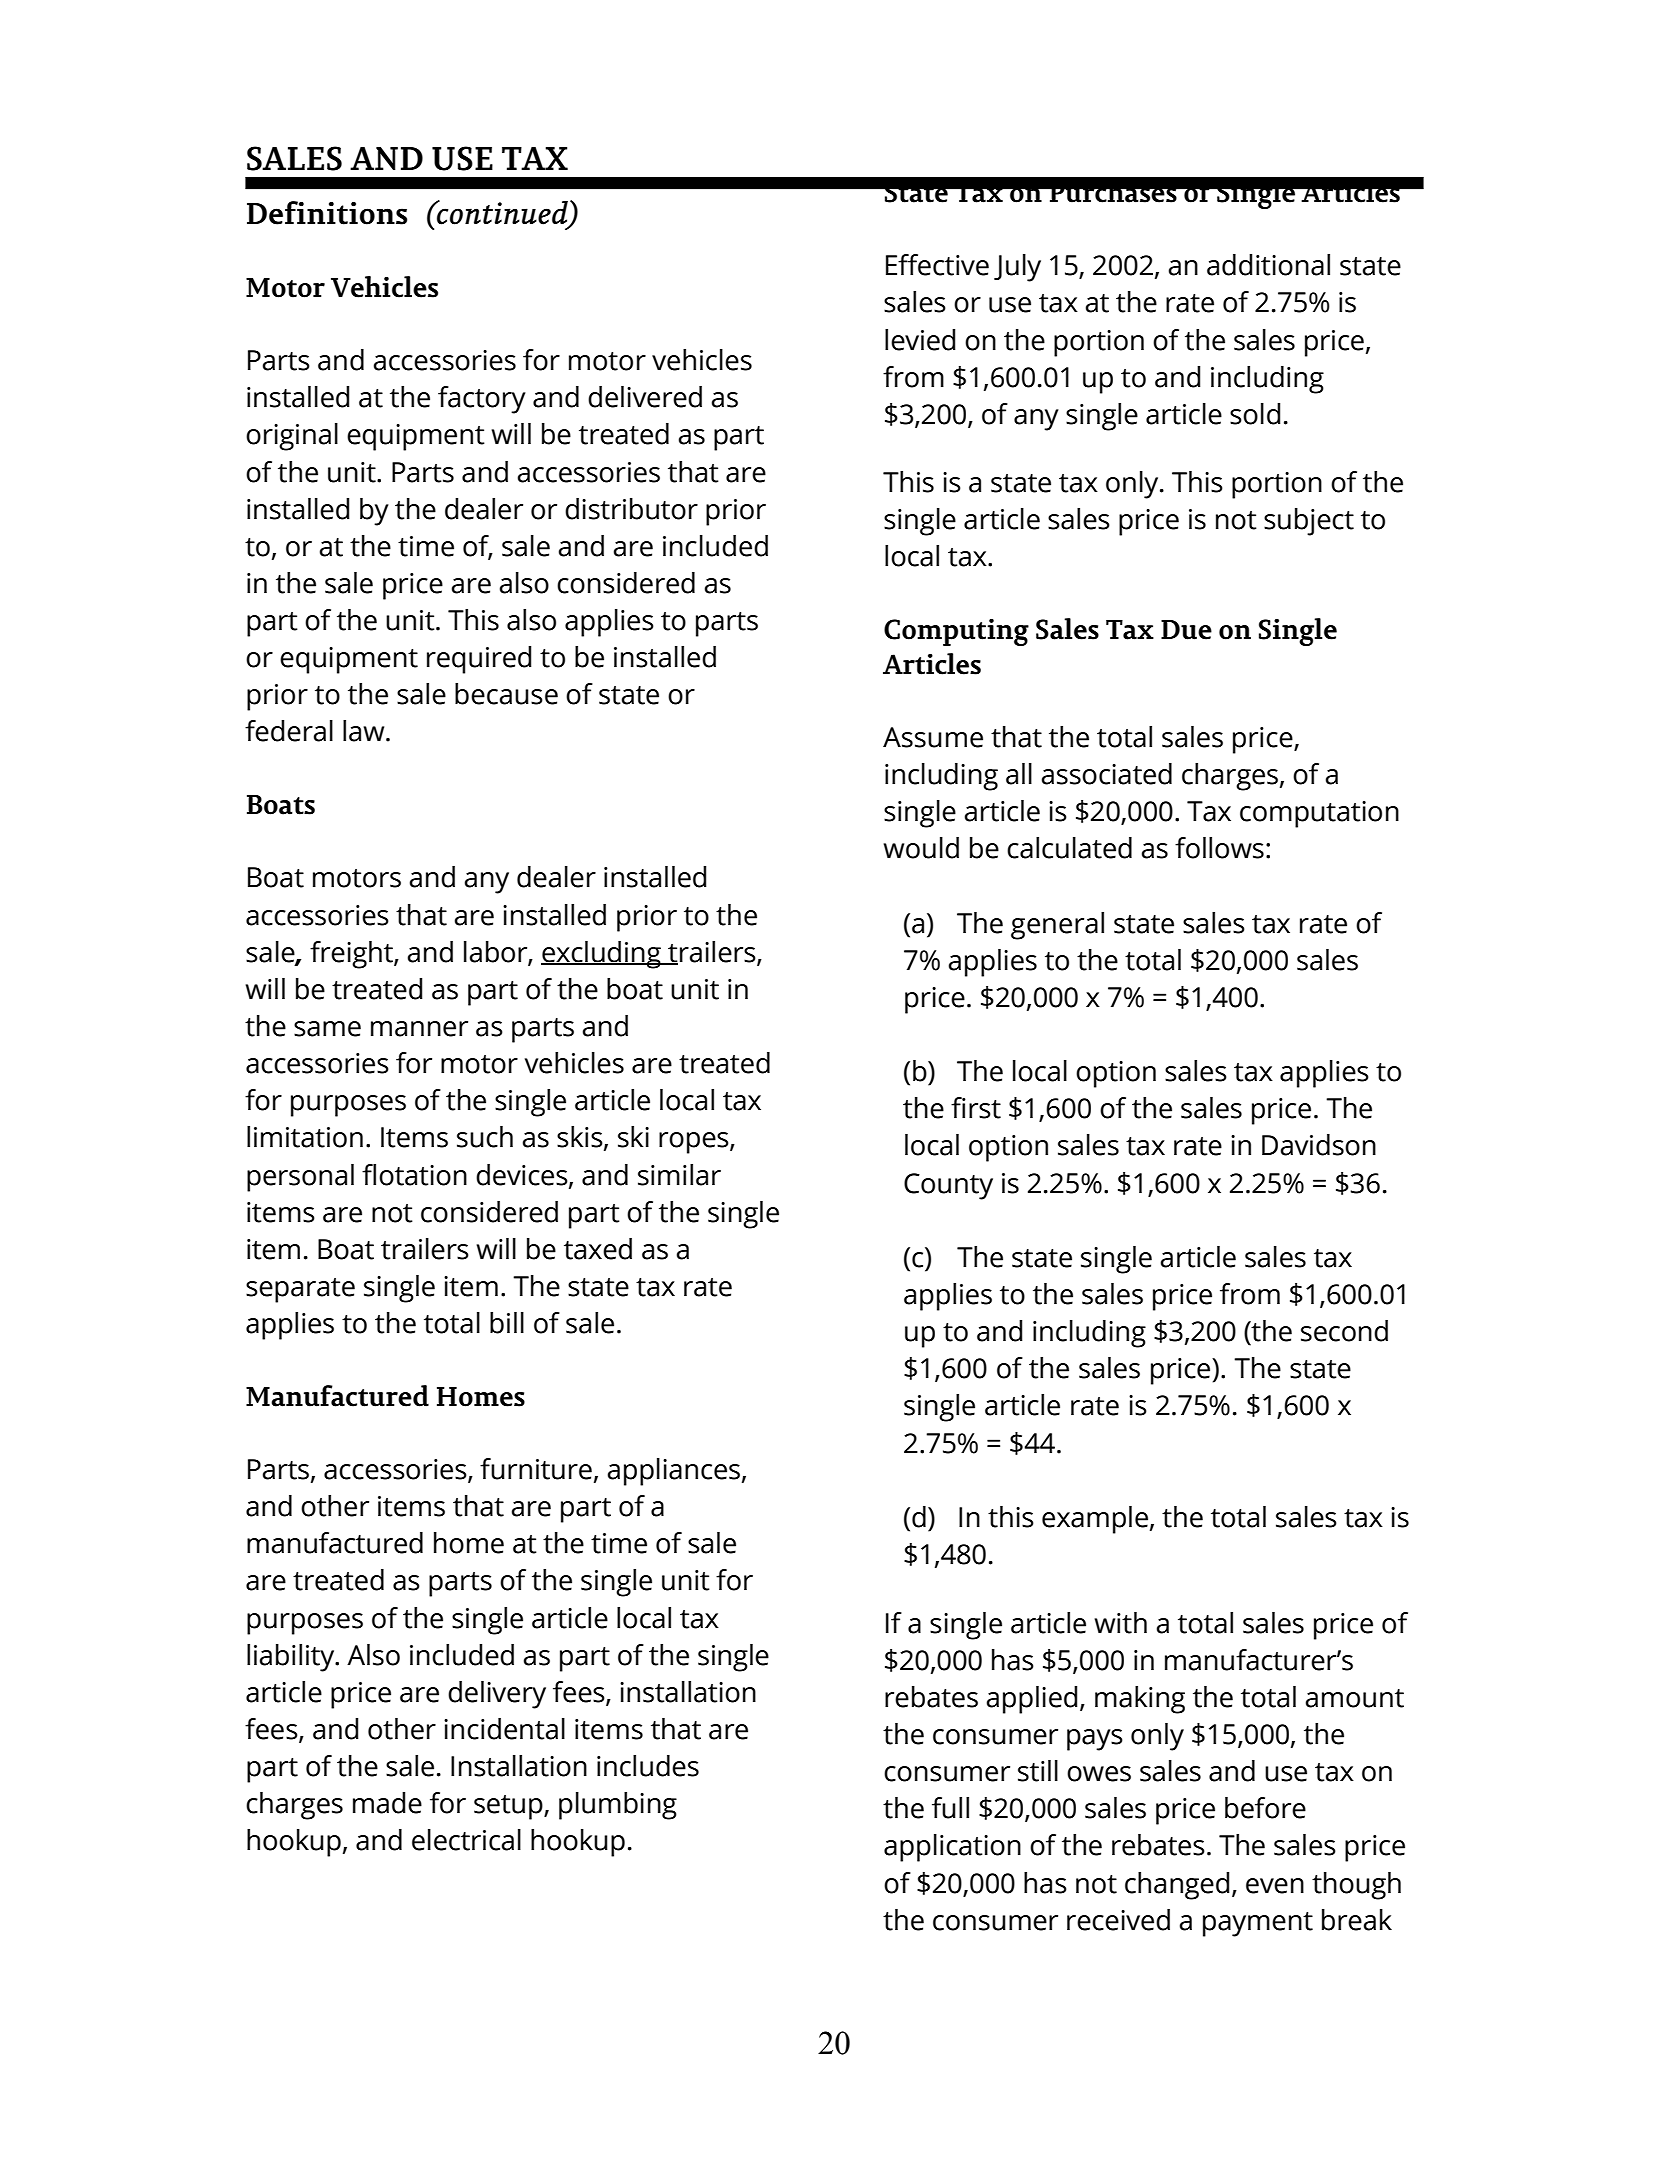 The width and height of the image is (1669, 2160). What do you see at coordinates (502, 213) in the image?
I see `continued` at bounding box center [502, 213].
